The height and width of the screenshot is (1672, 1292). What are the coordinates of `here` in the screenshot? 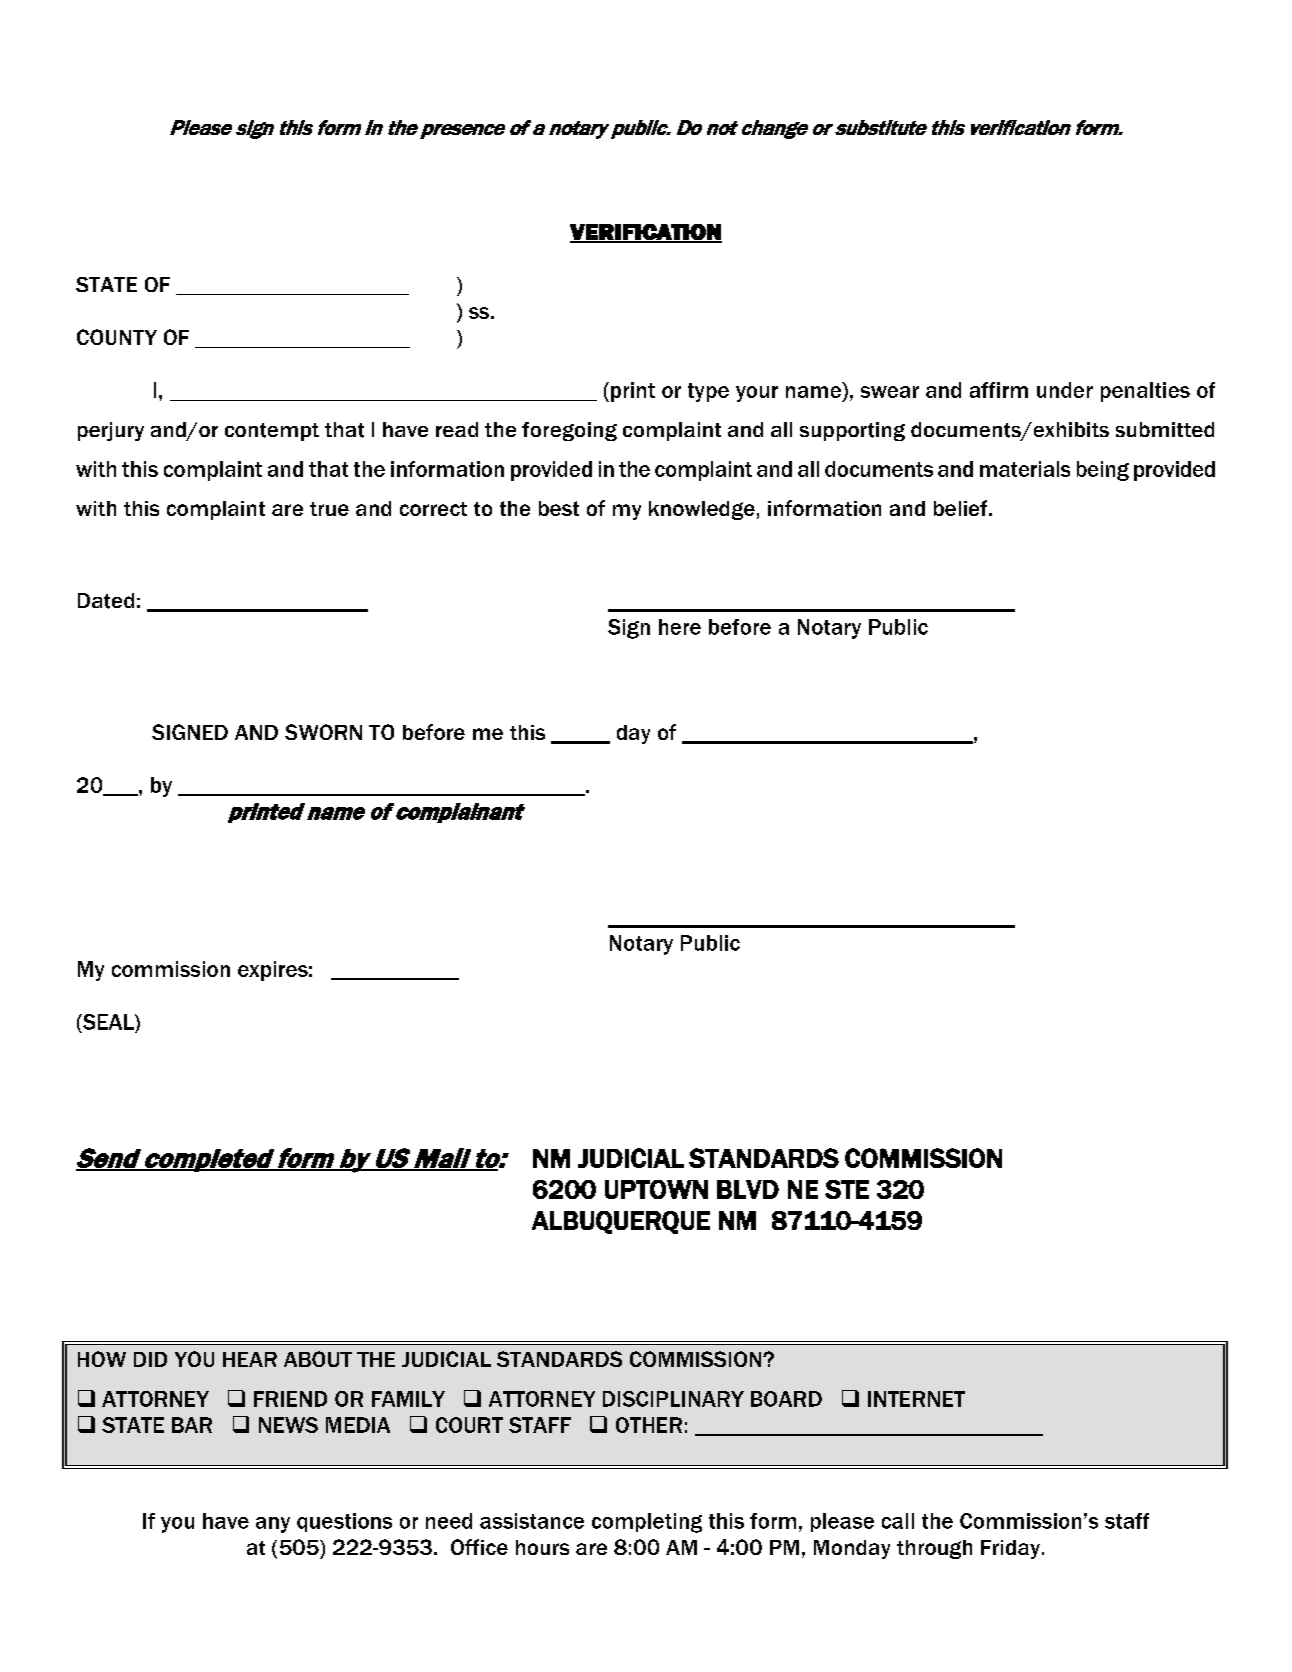 It's located at (680, 627).
